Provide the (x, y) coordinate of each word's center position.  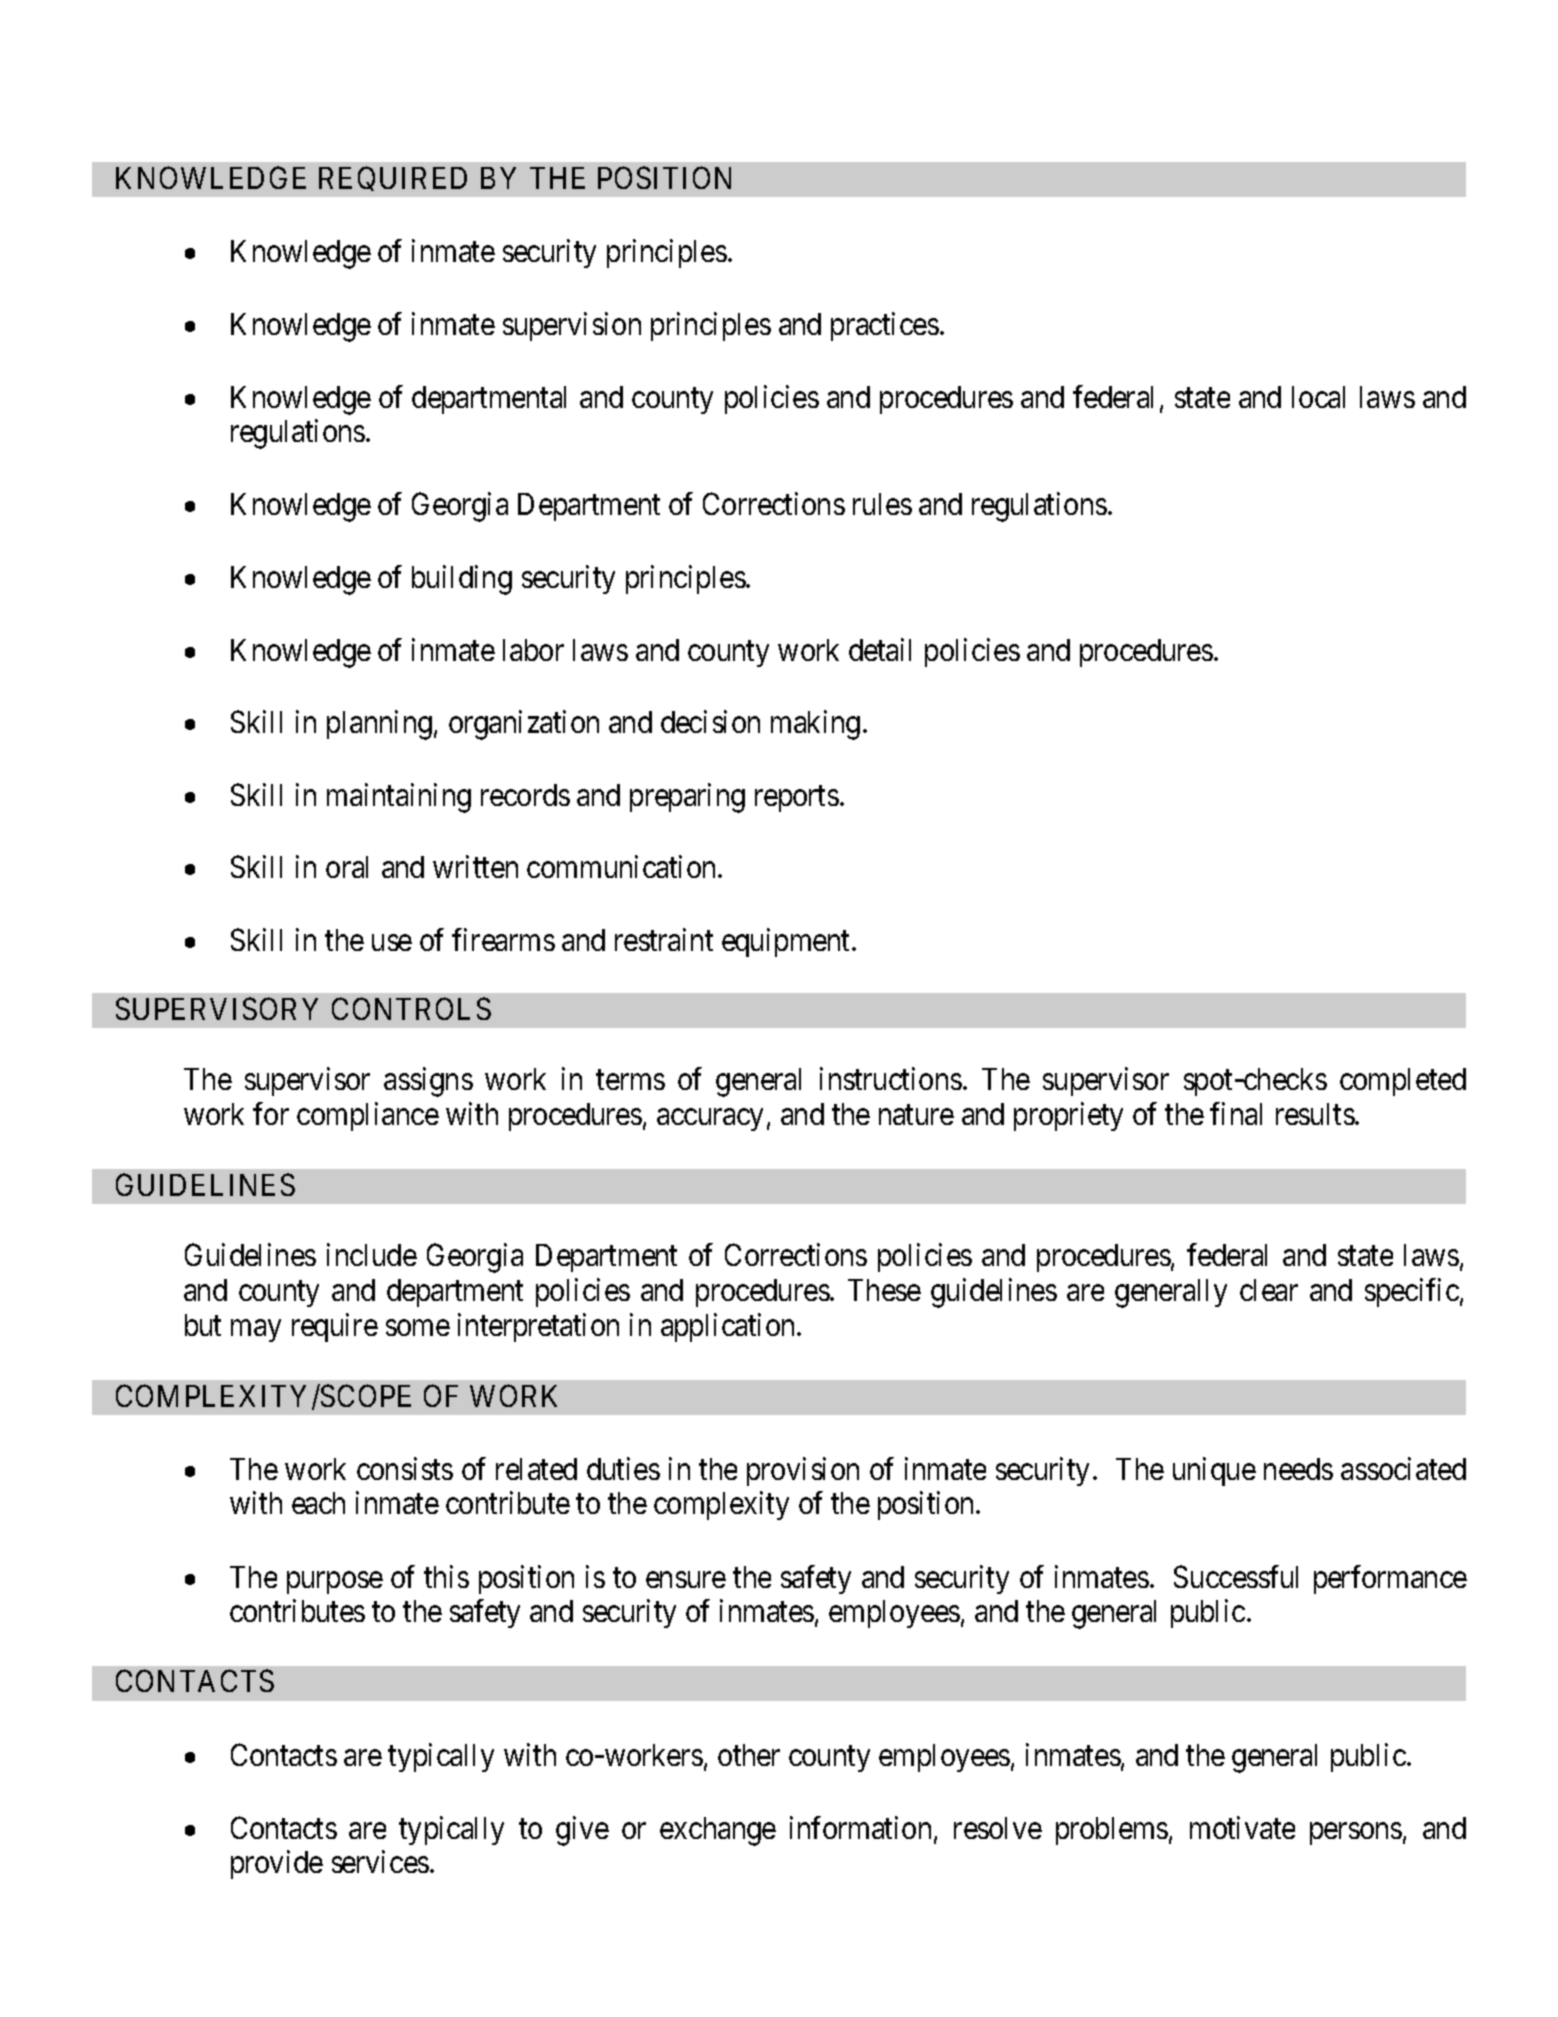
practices (885, 326)
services (380, 1861)
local (1318, 397)
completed (1403, 1082)
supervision (572, 326)
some (418, 1328)
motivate (1242, 1827)
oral (347, 867)
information (860, 1827)
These (884, 1290)
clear (1269, 1290)
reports (797, 799)
